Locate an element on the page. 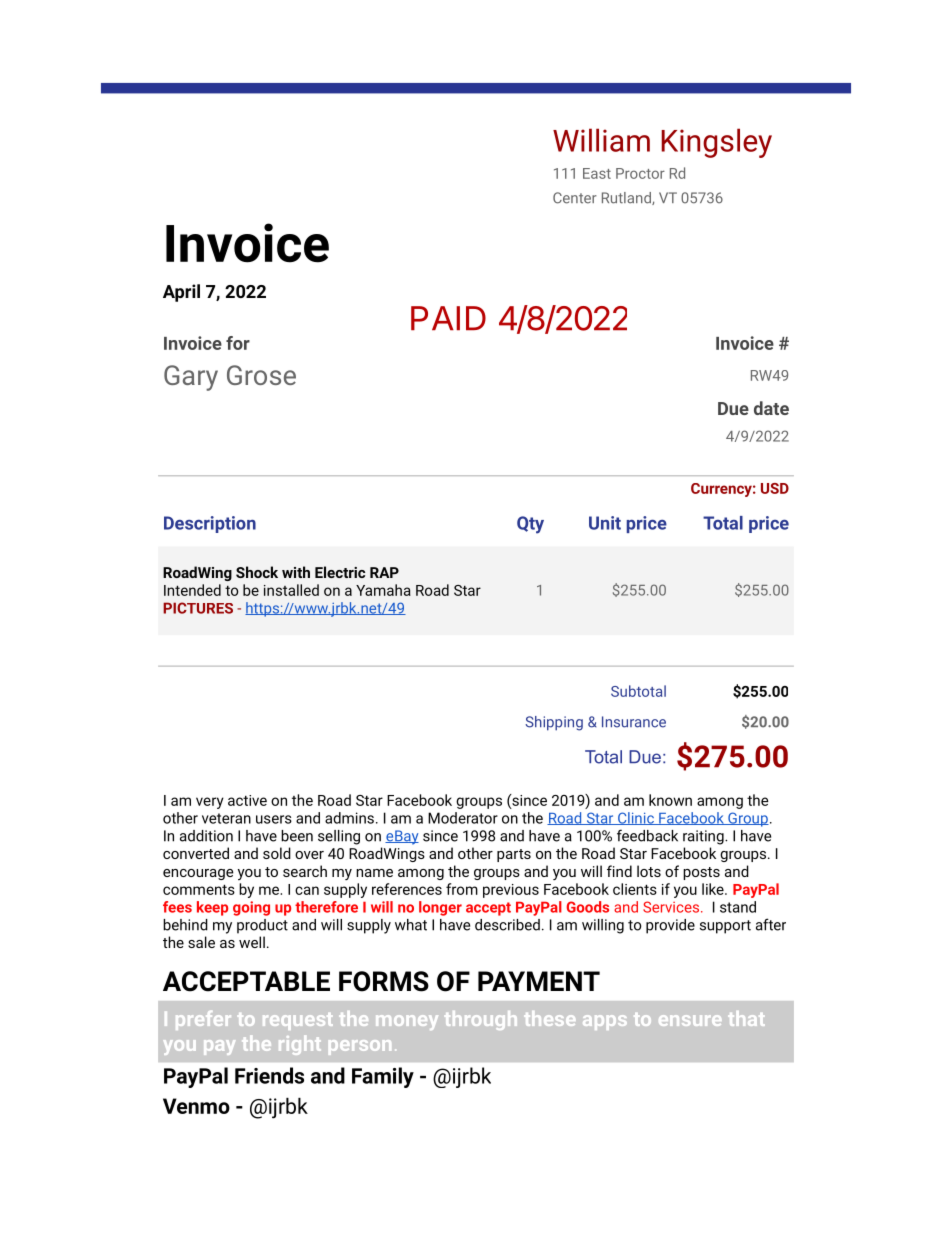 The image size is (952, 1233). through is located at coordinates (481, 1020).
